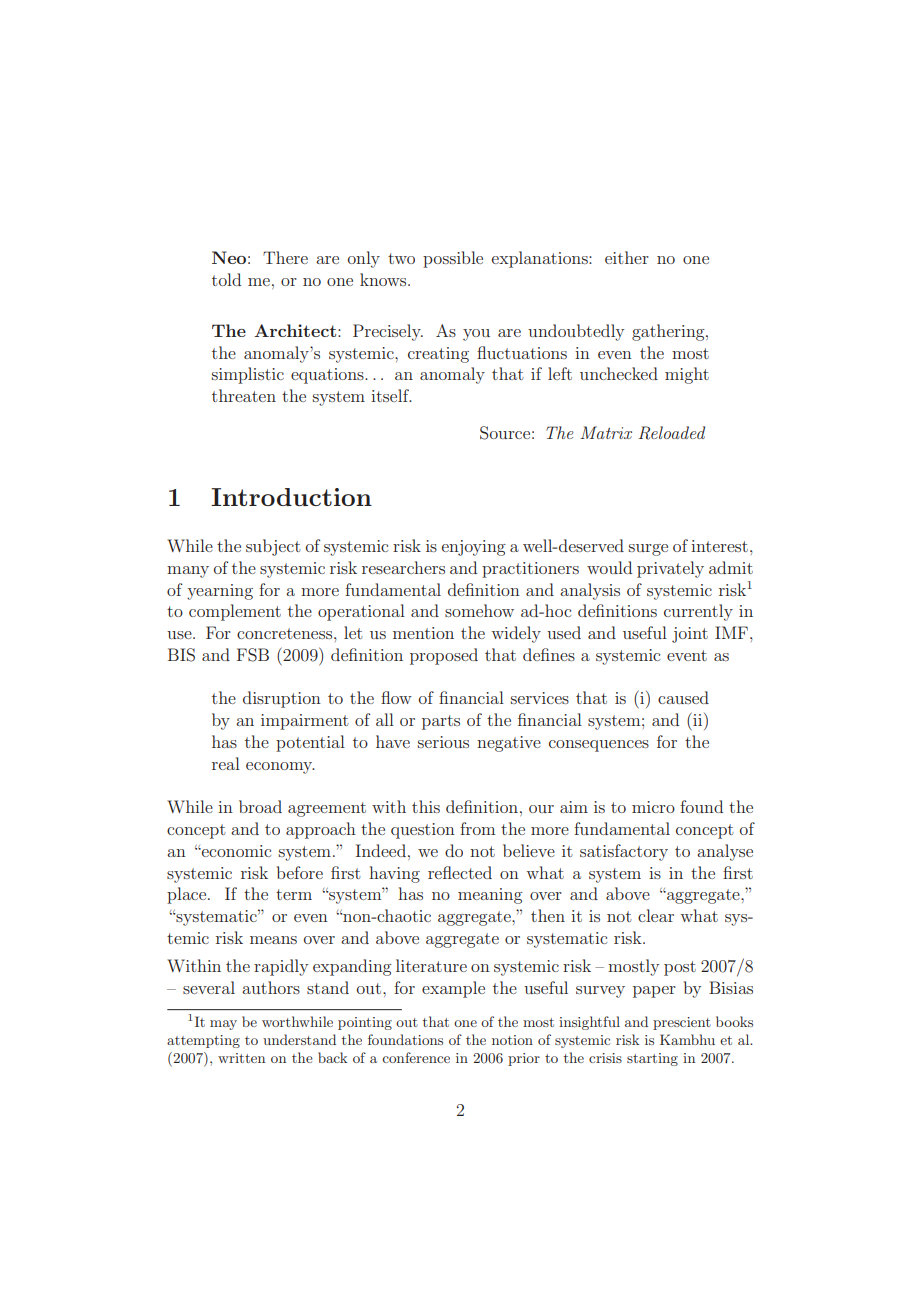 The width and height of the screenshot is (924, 1308). I want to click on possible, so click(453, 259).
